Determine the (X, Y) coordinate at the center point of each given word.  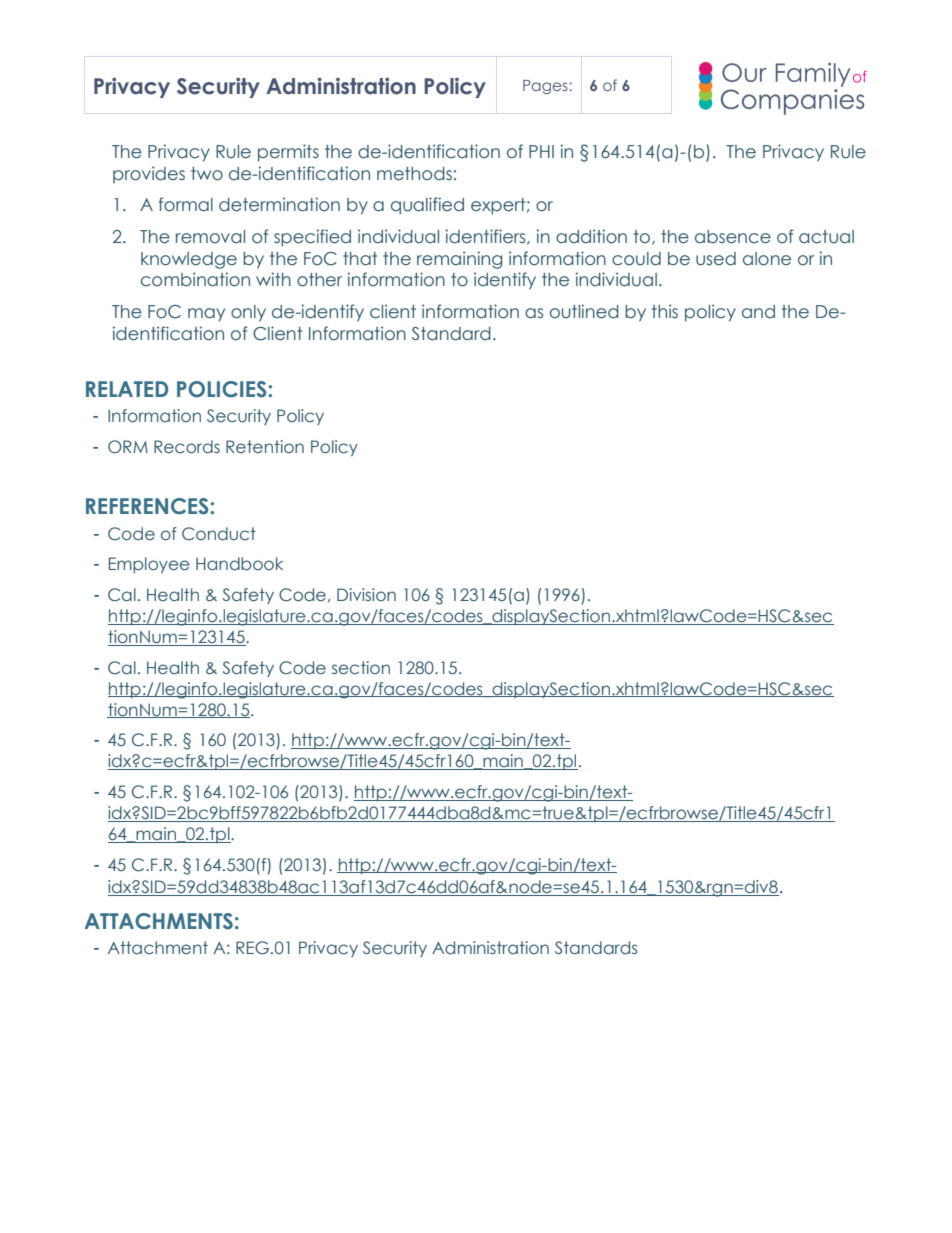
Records (187, 446)
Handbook (239, 563)
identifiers (487, 237)
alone (767, 259)
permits (288, 153)
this (665, 311)
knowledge (189, 260)
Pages (545, 87)
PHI (541, 151)
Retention (265, 446)
